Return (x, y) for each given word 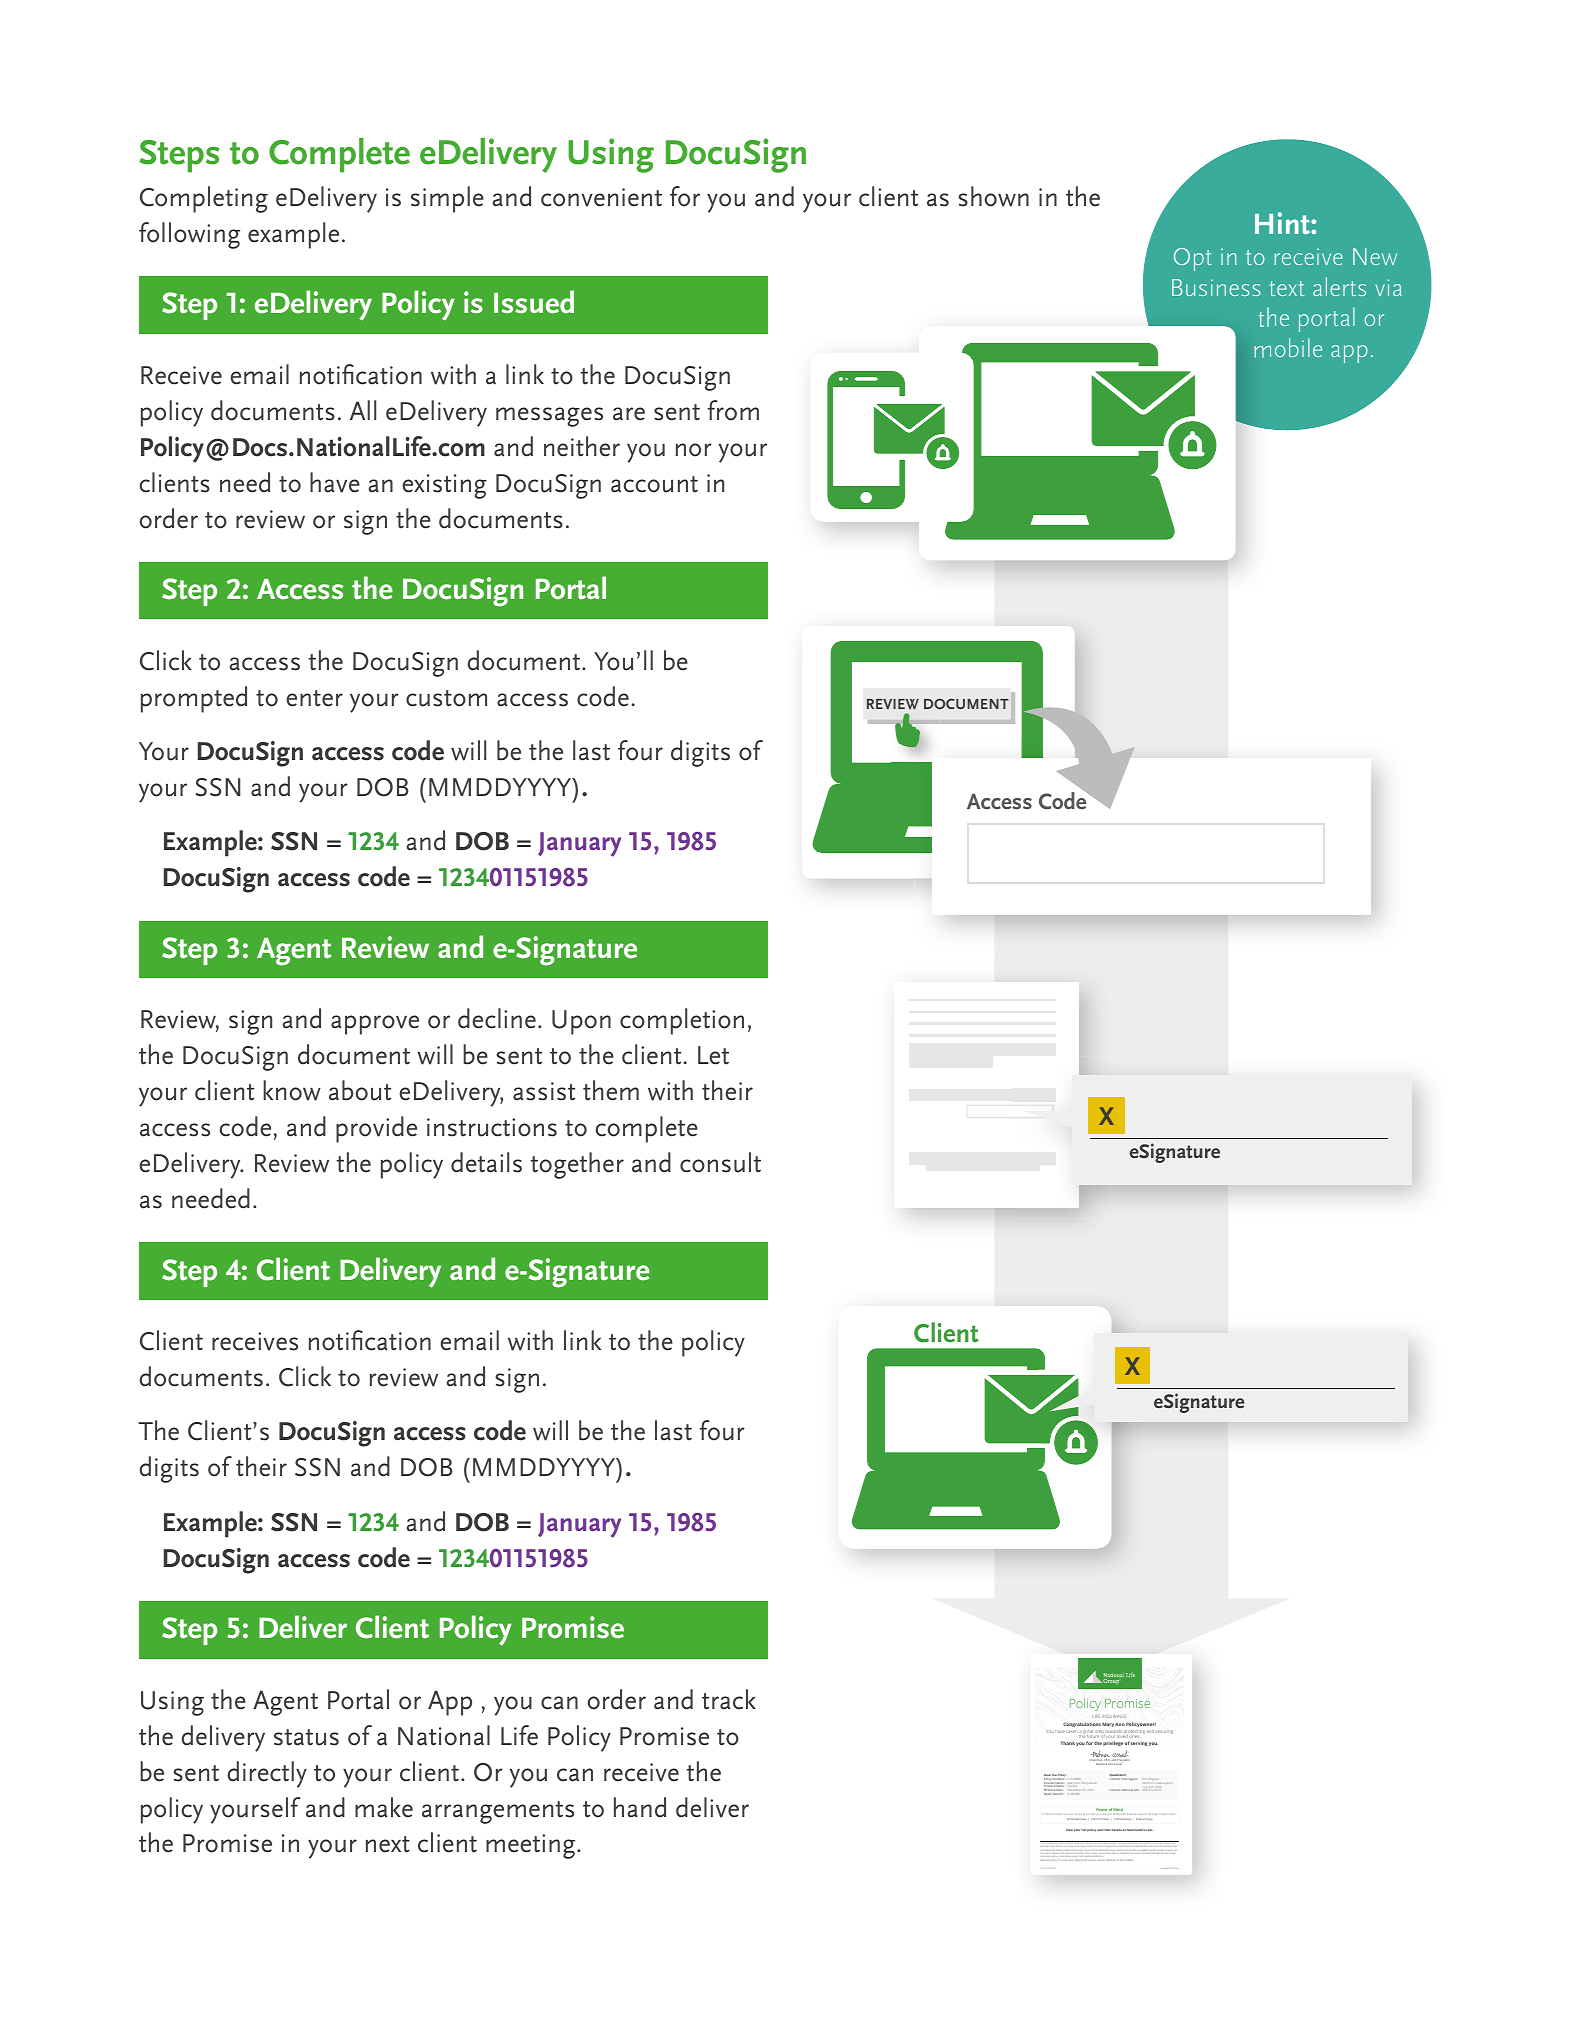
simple (447, 199)
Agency (1167, 1783)
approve (375, 1025)
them (611, 1090)
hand (640, 1807)
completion (682, 1021)
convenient (601, 197)
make (384, 1807)
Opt (1193, 259)
